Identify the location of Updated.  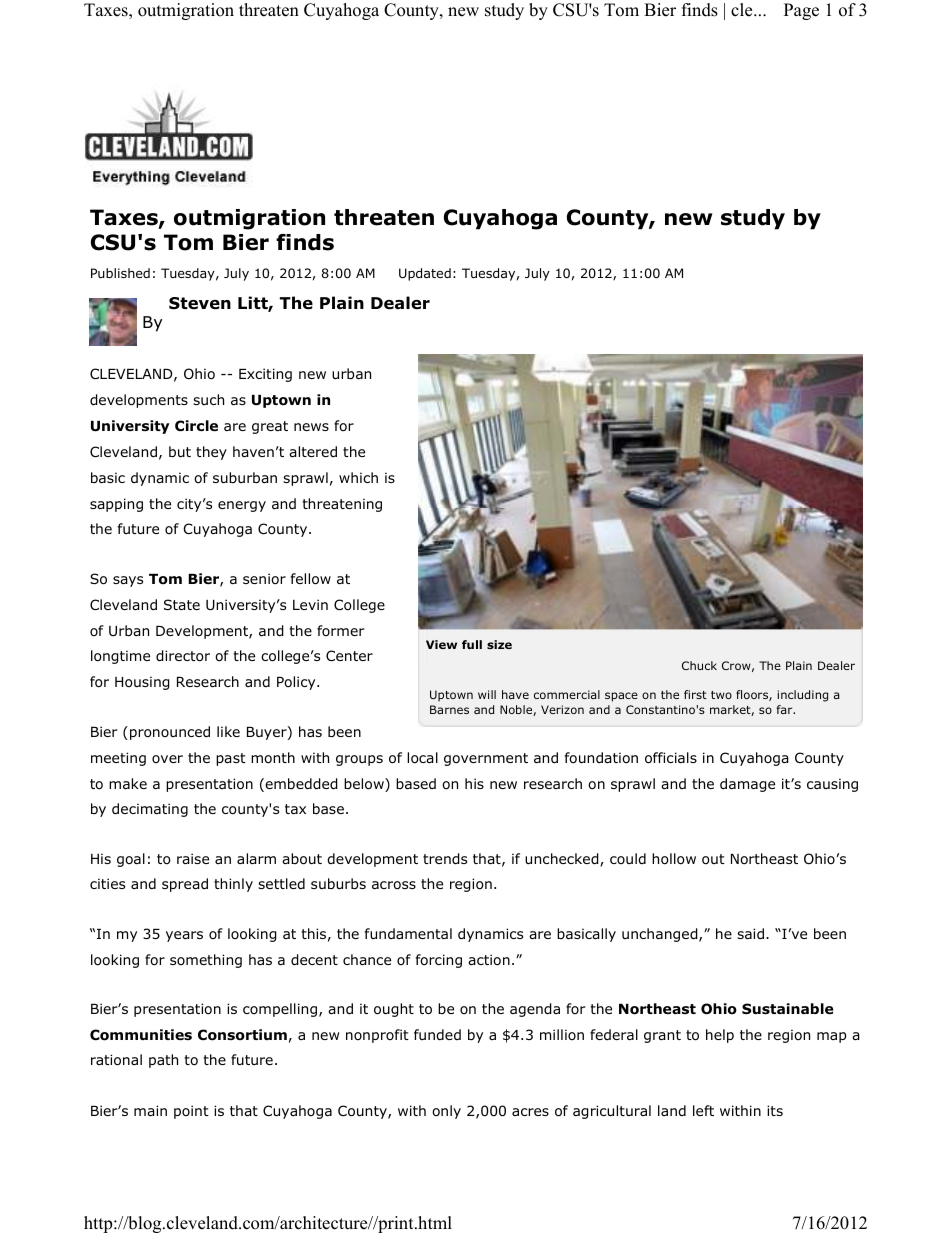
(425, 274).
